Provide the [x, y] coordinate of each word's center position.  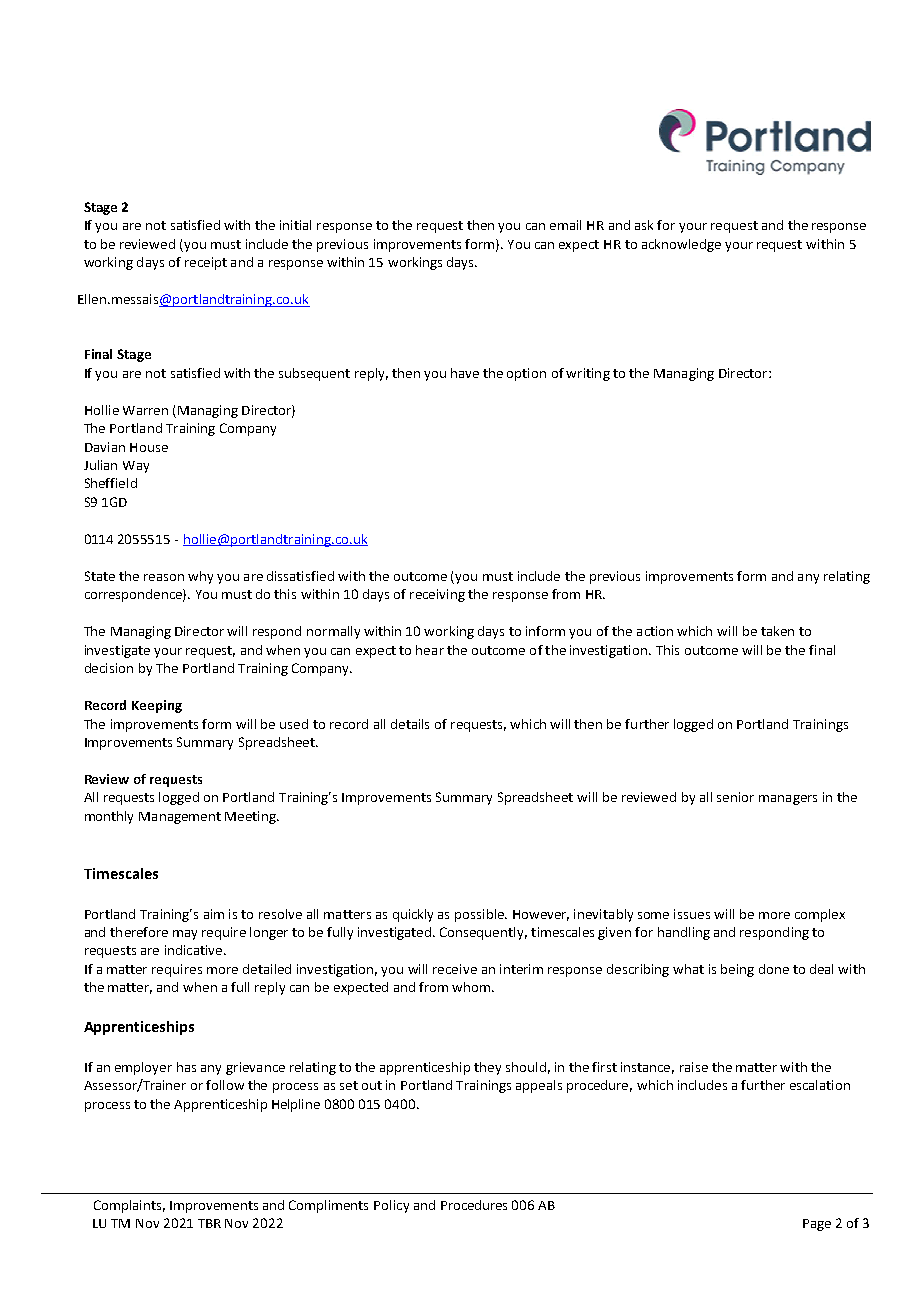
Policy [391, 1206]
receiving [437, 595]
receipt [206, 263]
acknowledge [681, 245]
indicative [195, 950]
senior [735, 797]
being [737, 970]
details [410, 724]
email [565, 225]
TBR [209, 1223]
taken [777, 631]
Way [136, 467]
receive [455, 969]
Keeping [157, 706]
